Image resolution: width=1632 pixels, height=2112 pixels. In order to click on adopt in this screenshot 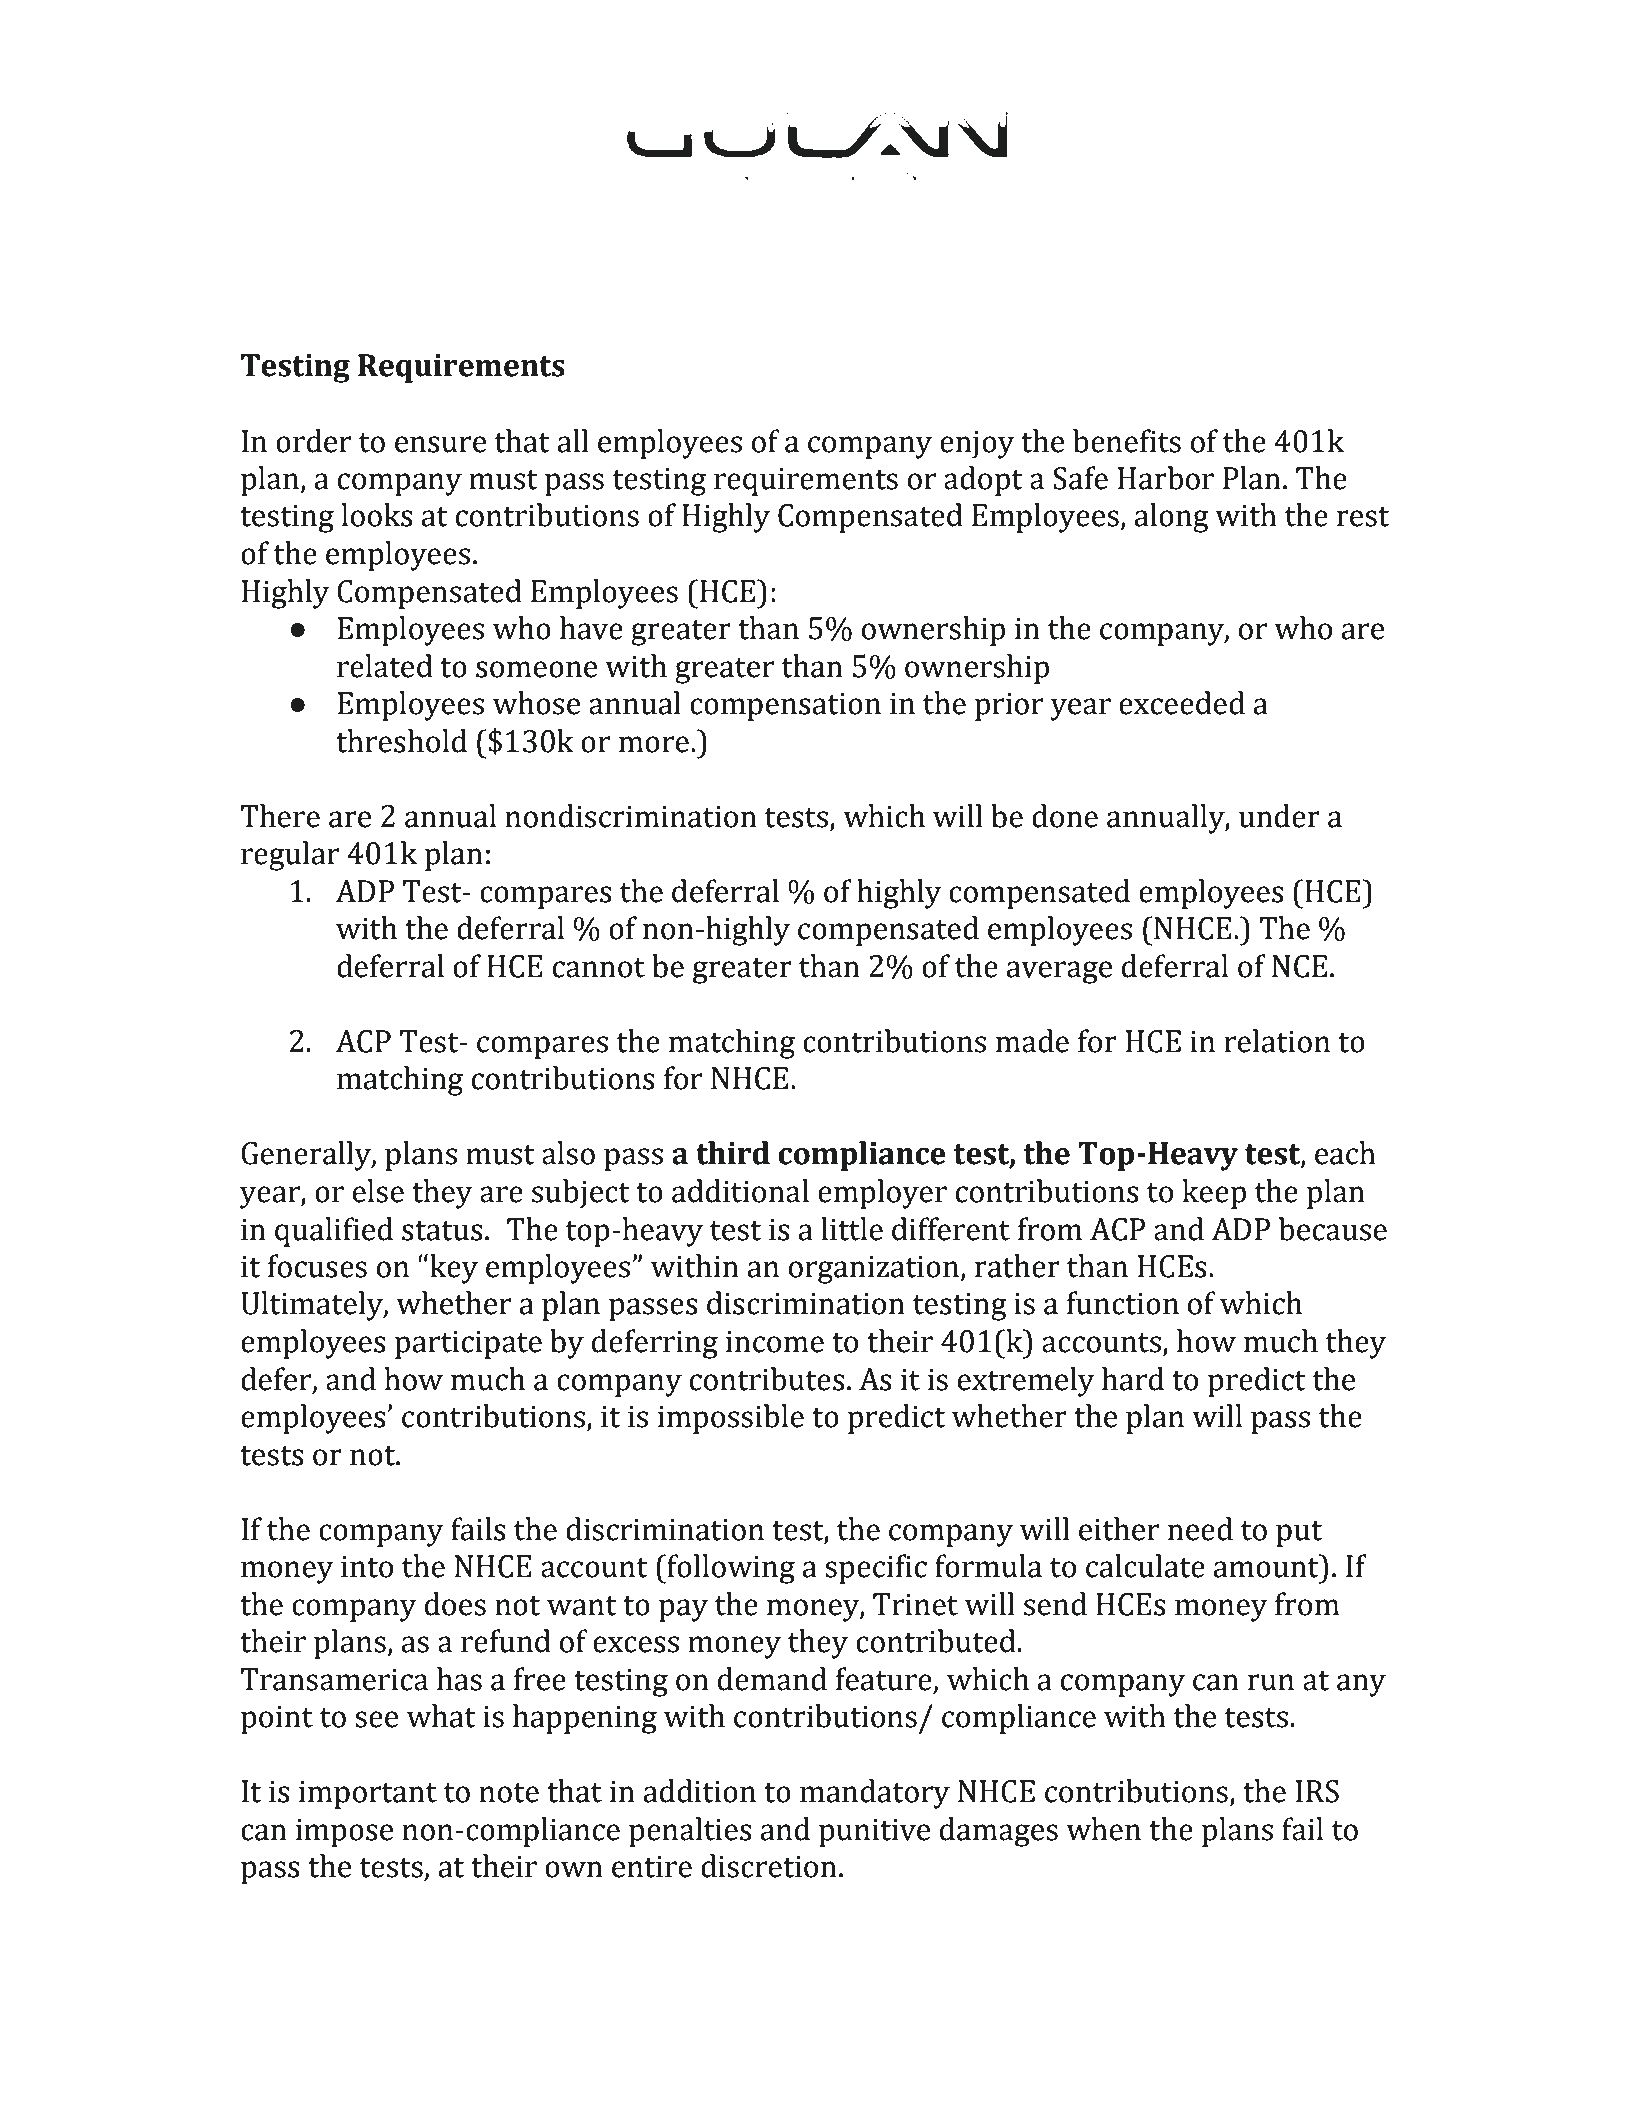, I will do `click(983, 481)`.
